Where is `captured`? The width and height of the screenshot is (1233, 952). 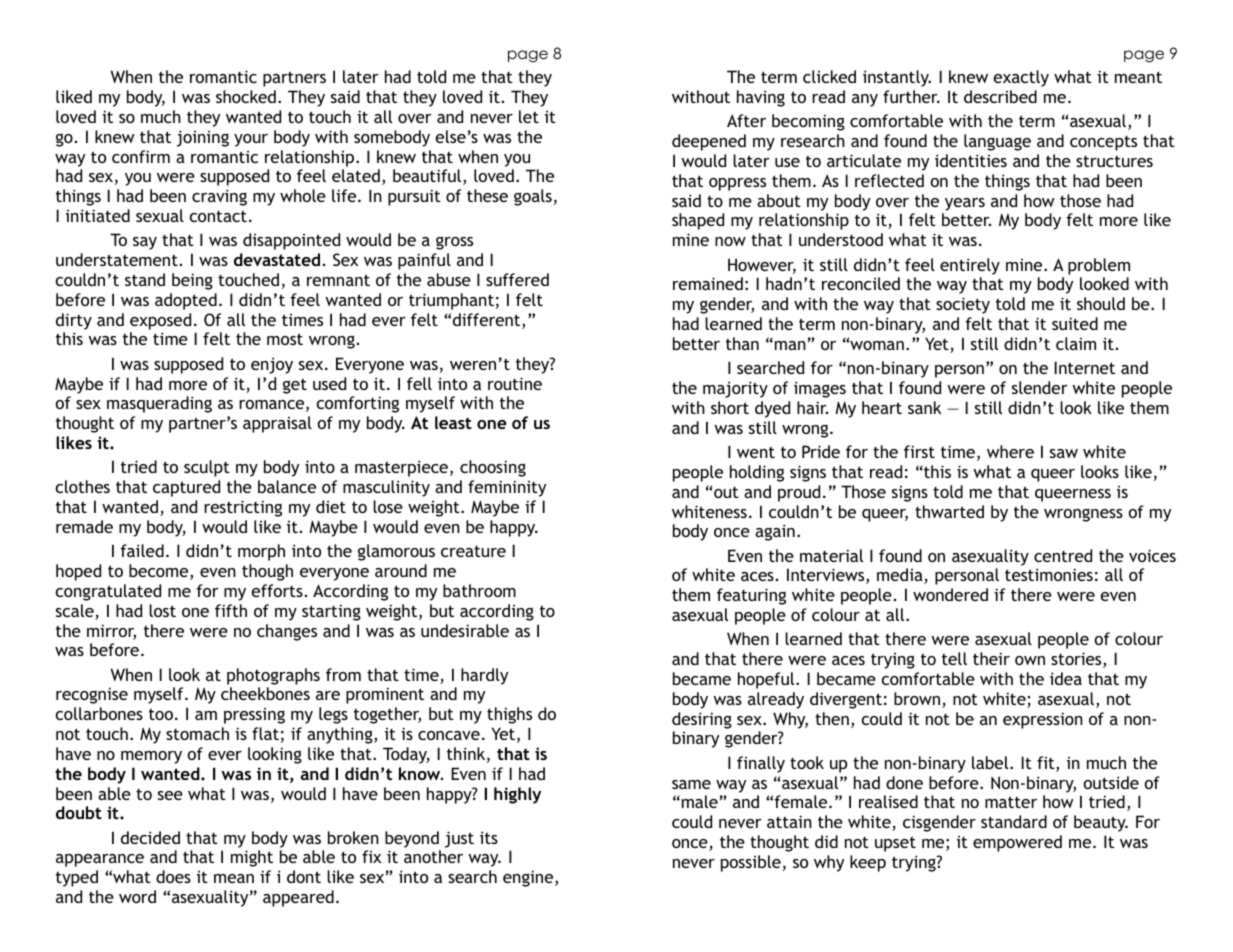 captured is located at coordinates (186, 488).
